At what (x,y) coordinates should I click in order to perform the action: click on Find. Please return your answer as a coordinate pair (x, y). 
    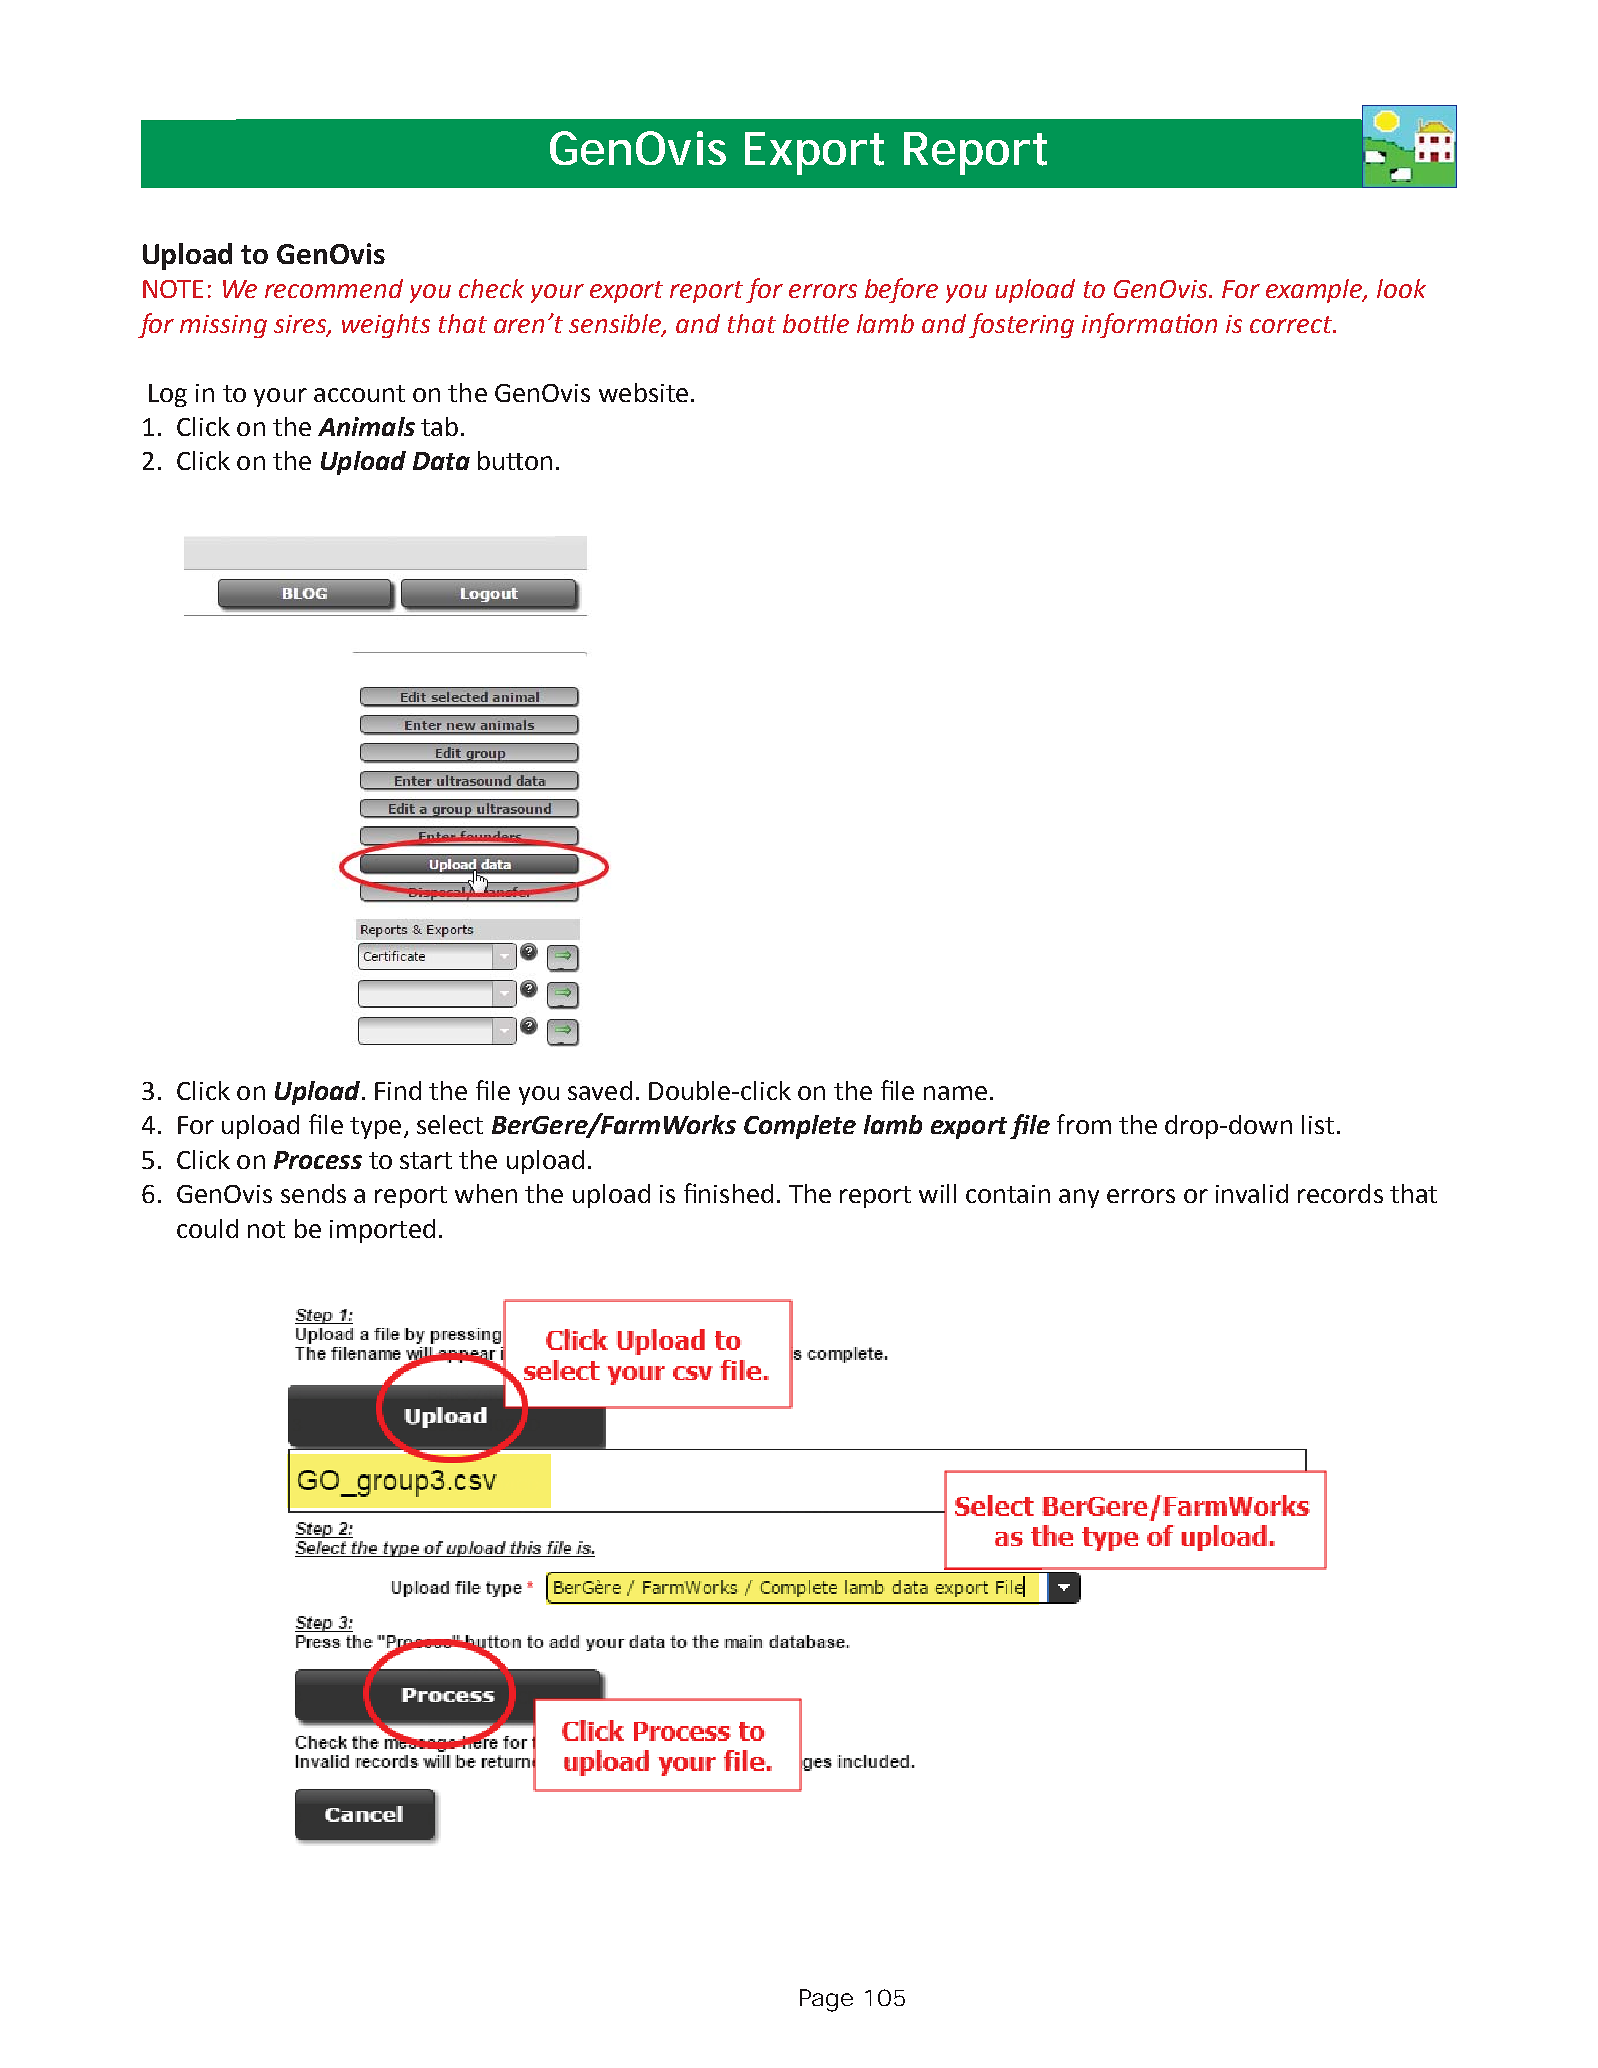
    Looking at the image, I should click on (398, 1090).
